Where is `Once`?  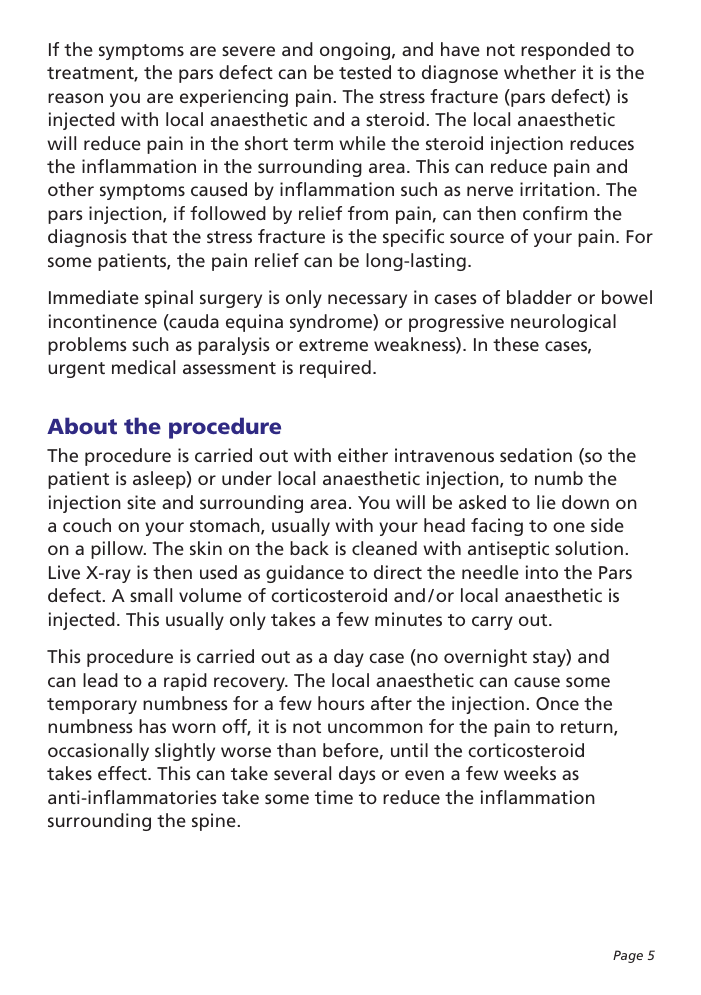
Once is located at coordinates (557, 703).
